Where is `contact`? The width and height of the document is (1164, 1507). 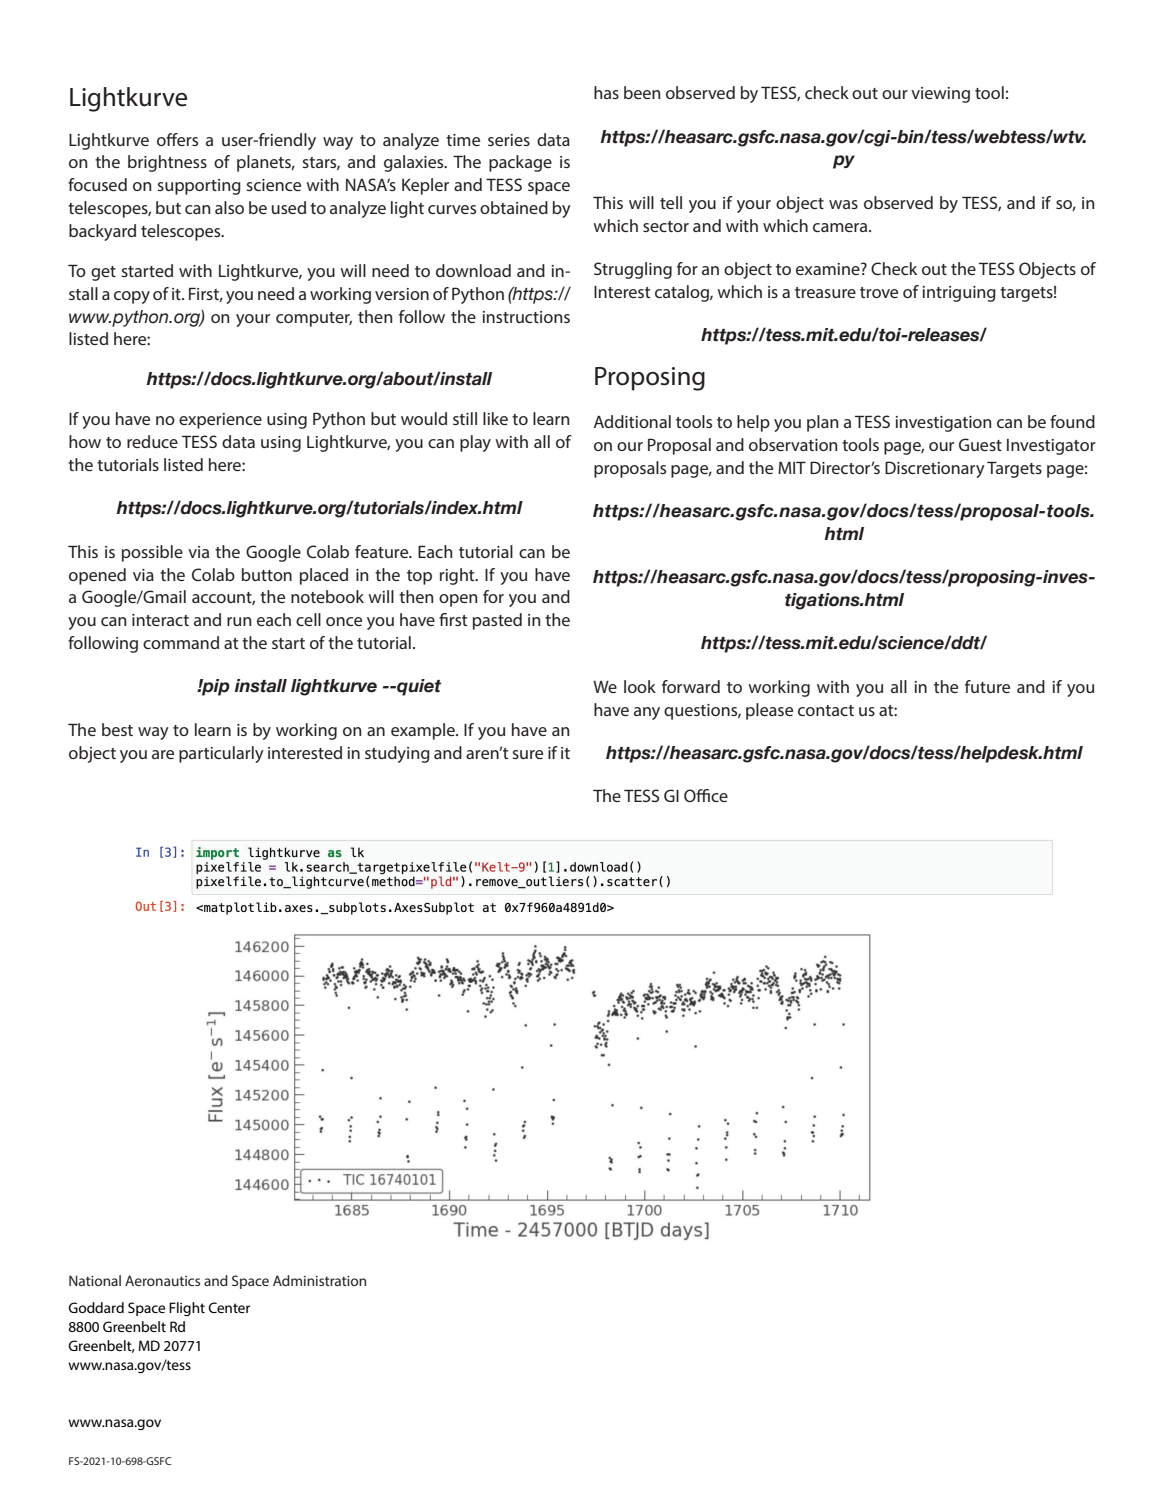 contact is located at coordinates (826, 710).
